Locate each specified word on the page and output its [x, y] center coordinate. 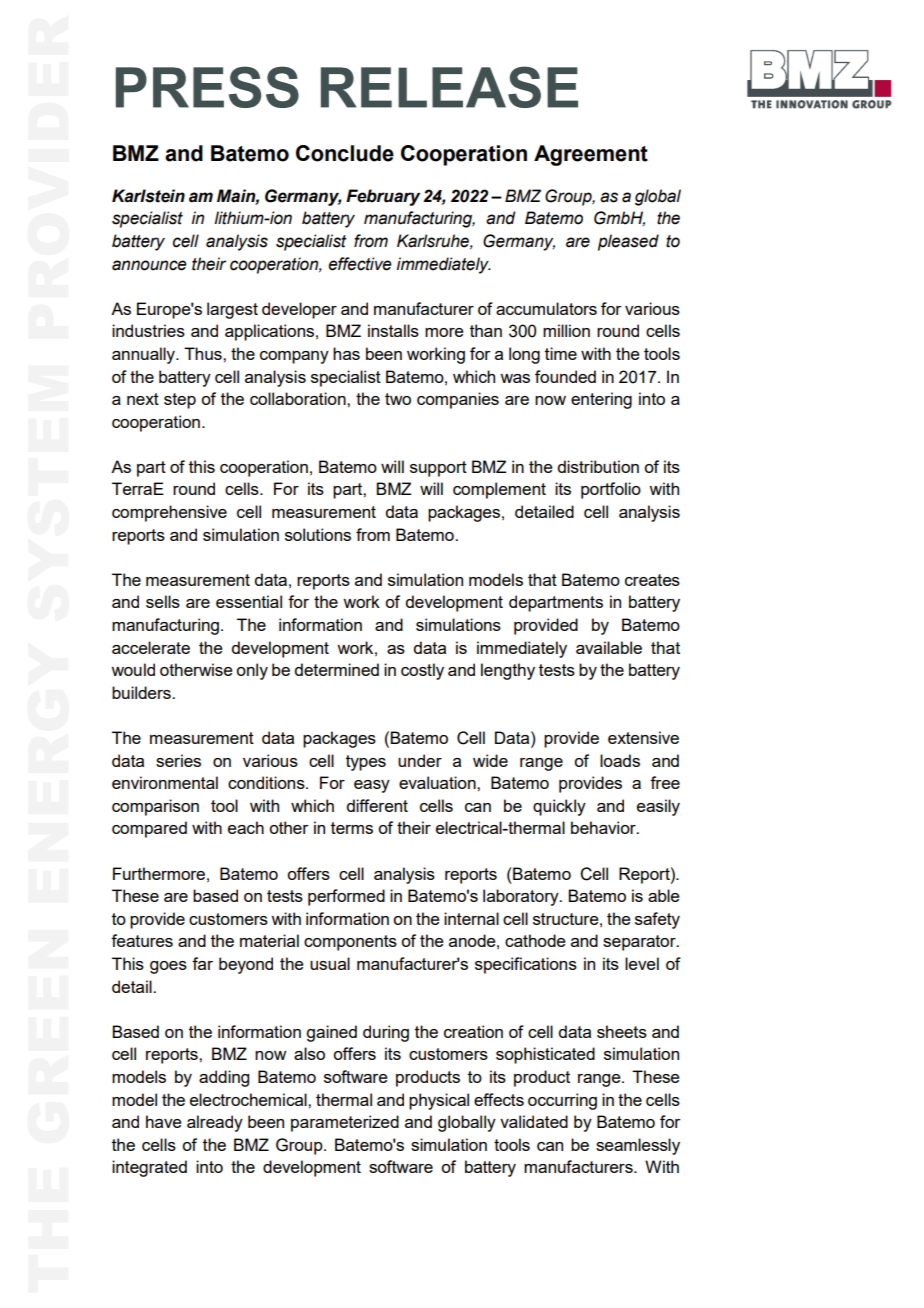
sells [163, 601]
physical [439, 1101]
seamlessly [638, 1146]
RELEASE [449, 87]
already [215, 1123]
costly [422, 671]
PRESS [207, 87]
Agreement [591, 155]
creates [652, 580]
